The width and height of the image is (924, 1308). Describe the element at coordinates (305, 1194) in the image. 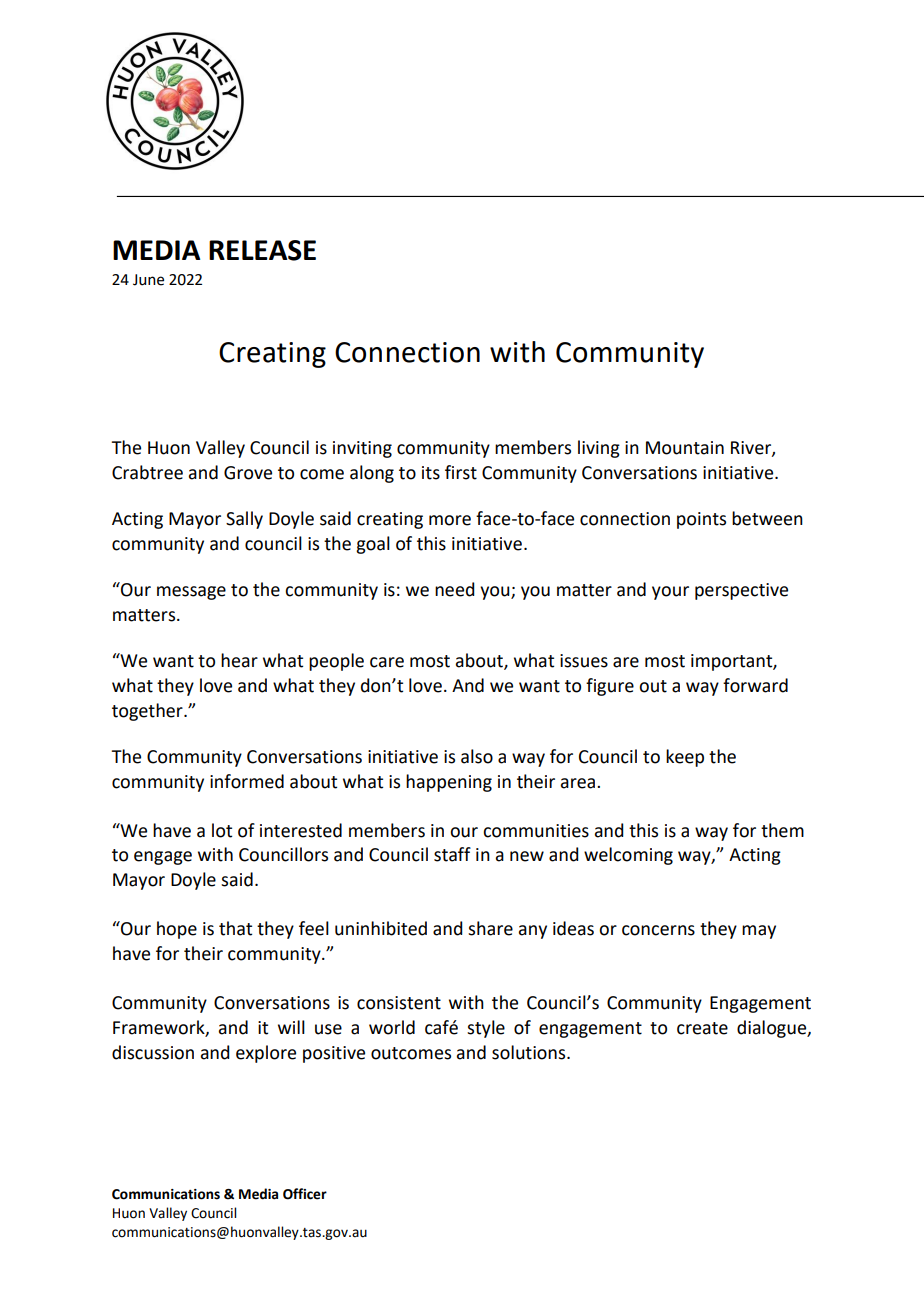

I see `Officer` at that location.
